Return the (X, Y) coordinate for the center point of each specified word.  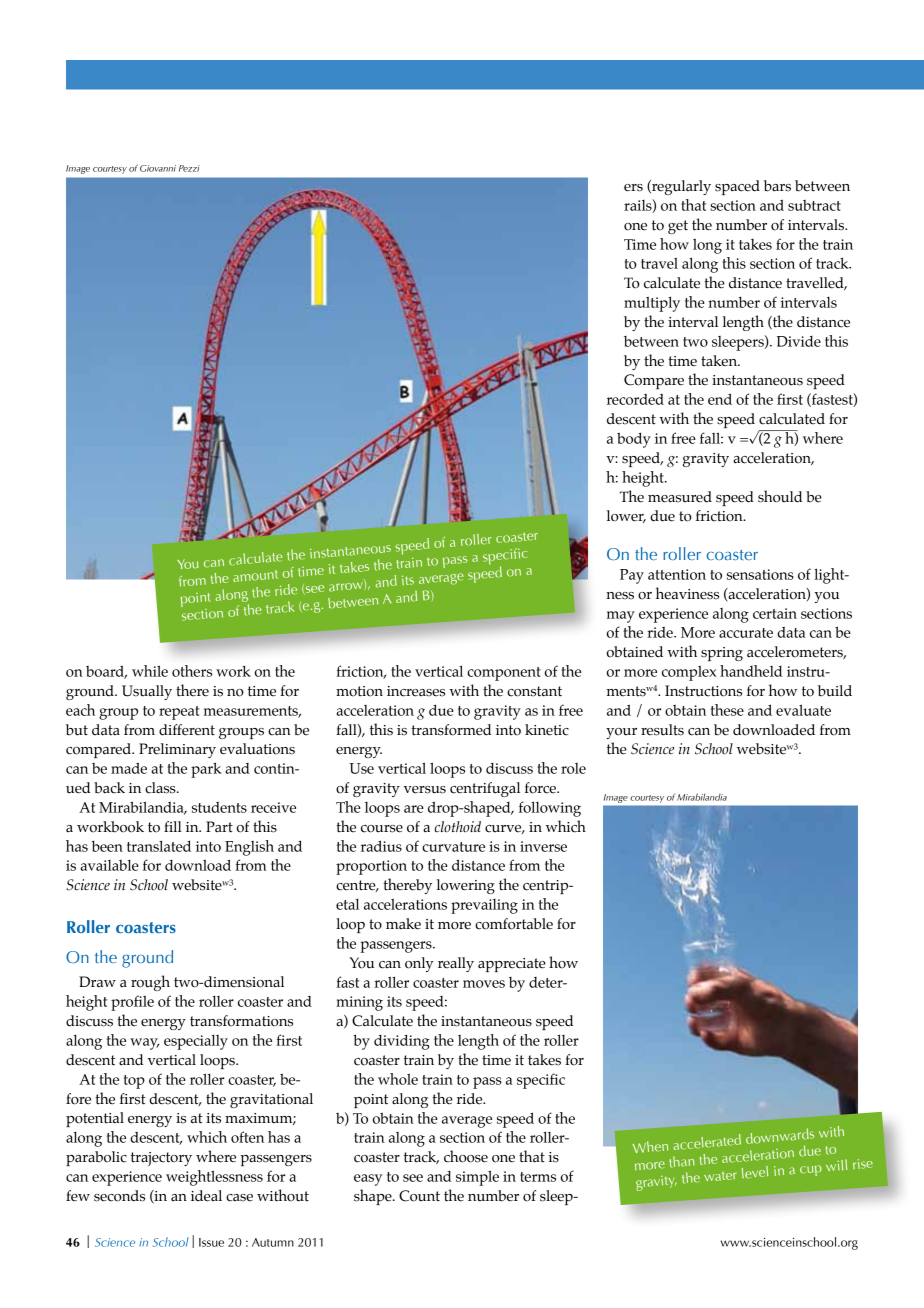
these (727, 710)
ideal (206, 1196)
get (678, 227)
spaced (737, 187)
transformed (451, 730)
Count (419, 1196)
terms (538, 1177)
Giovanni (158, 168)
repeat (179, 713)
